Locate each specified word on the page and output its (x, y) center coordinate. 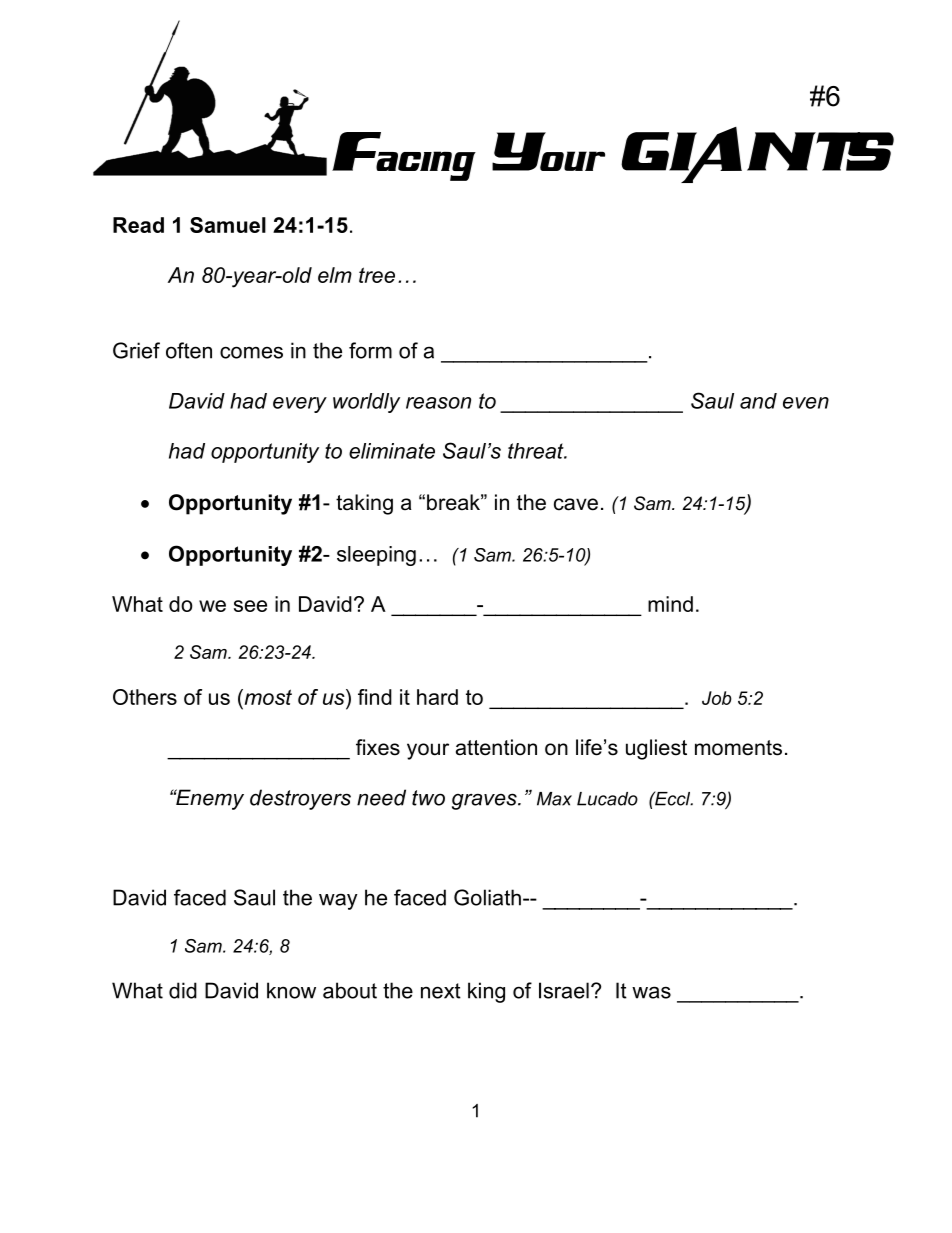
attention (496, 747)
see (250, 606)
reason (438, 403)
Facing (404, 156)
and (758, 401)
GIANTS (757, 155)
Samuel (228, 225)
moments (738, 748)
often (189, 350)
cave (576, 504)
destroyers (300, 799)
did (183, 990)
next (441, 991)
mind (670, 604)
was (651, 992)
